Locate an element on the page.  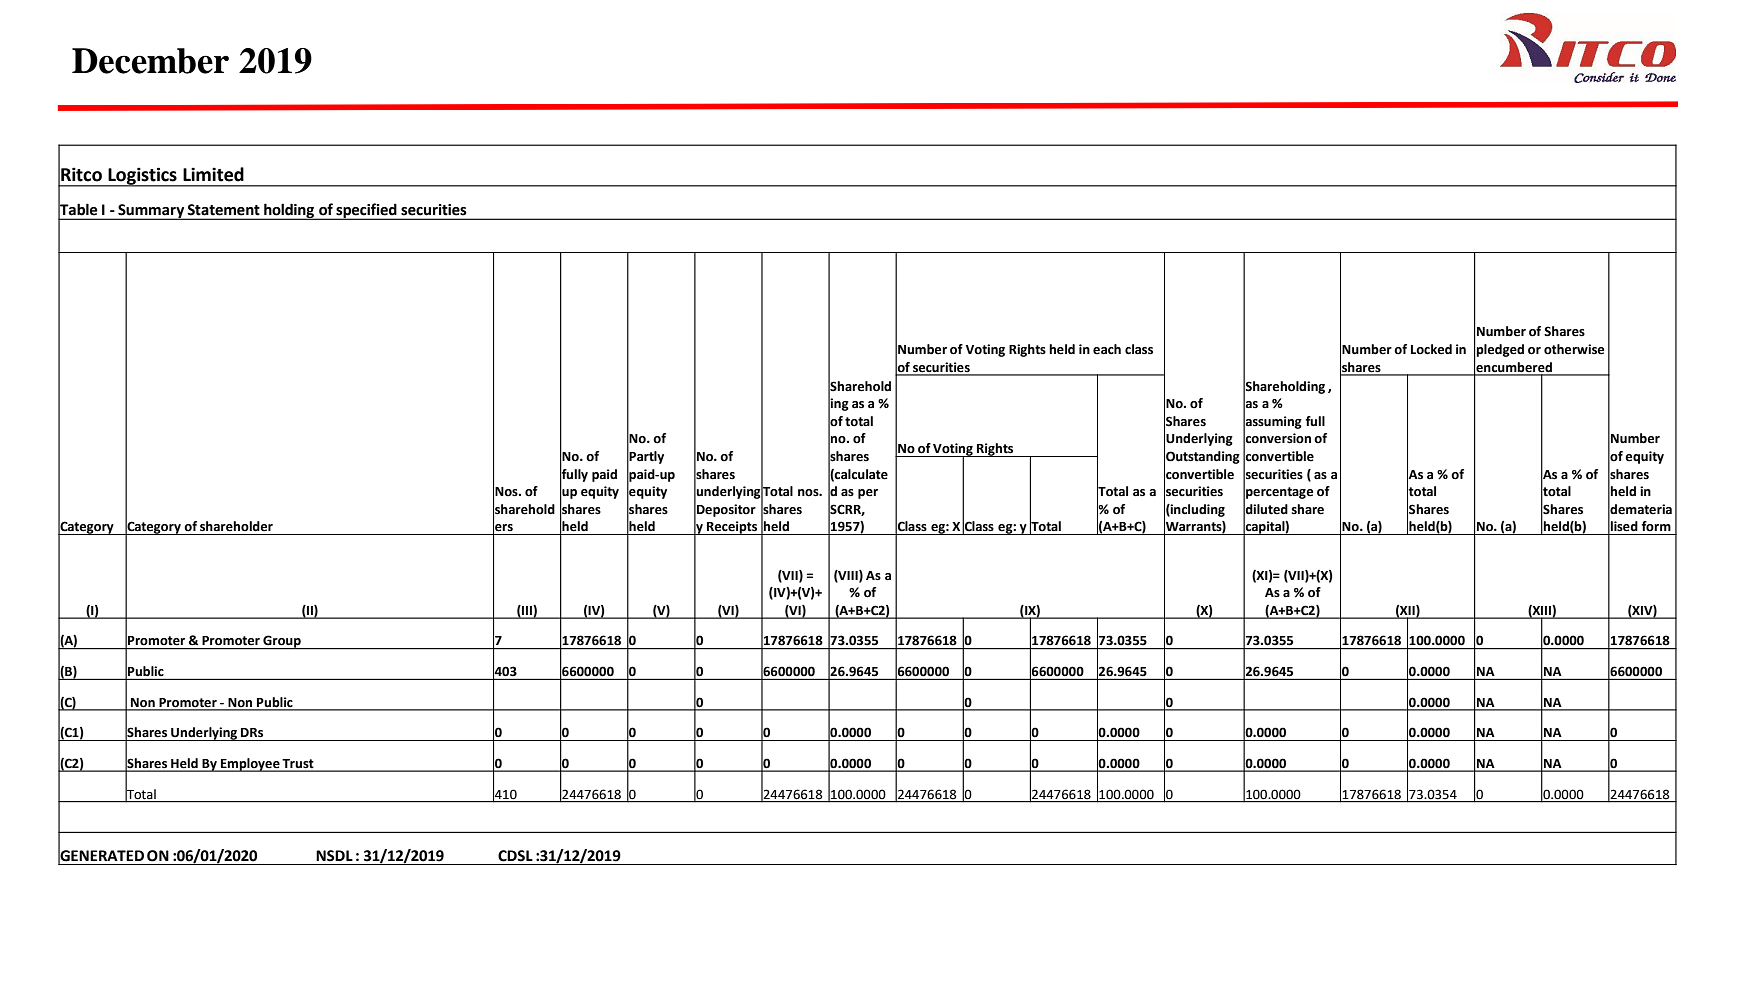
Trust is located at coordinates (298, 765).
